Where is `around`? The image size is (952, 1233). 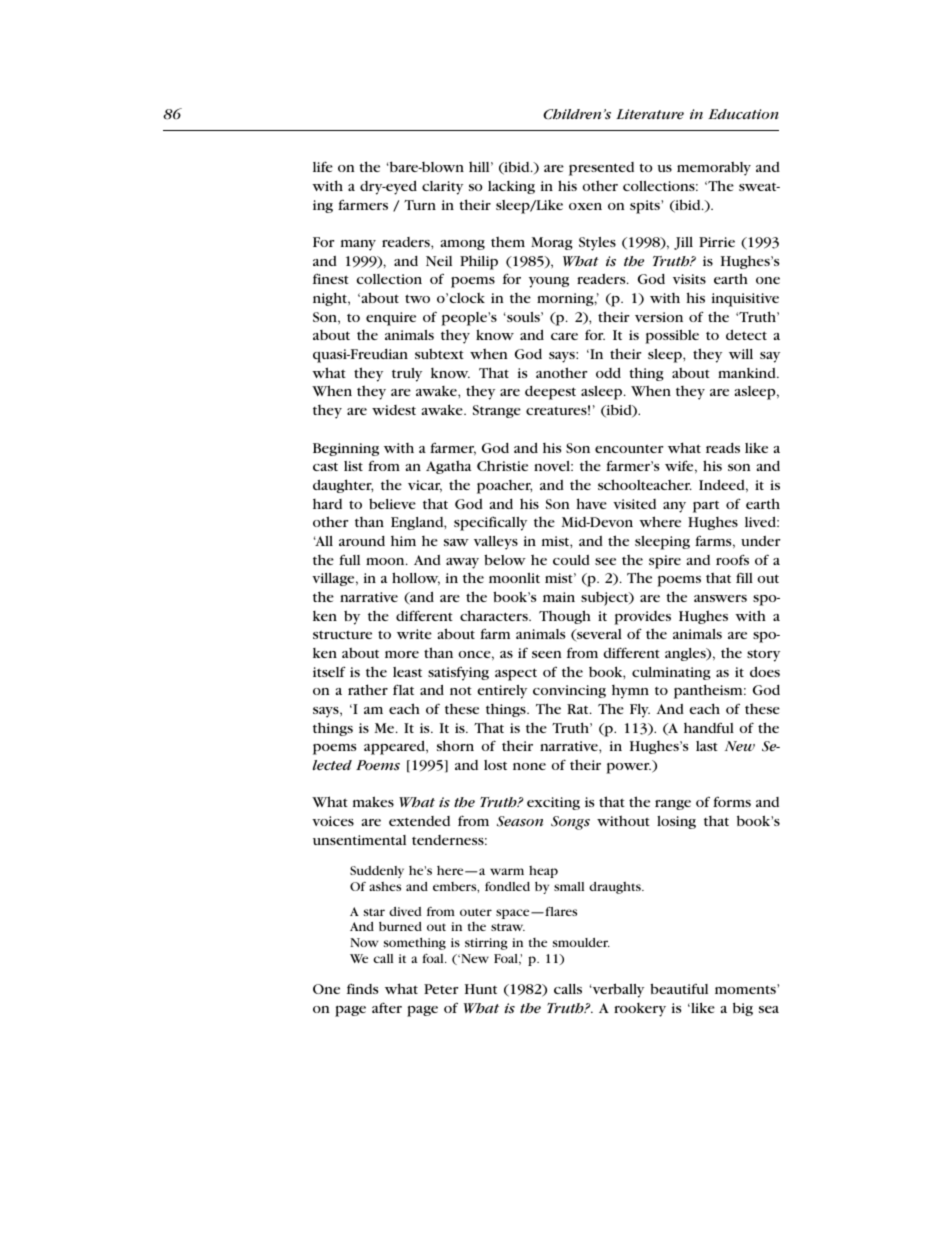 around is located at coordinates (362, 541).
